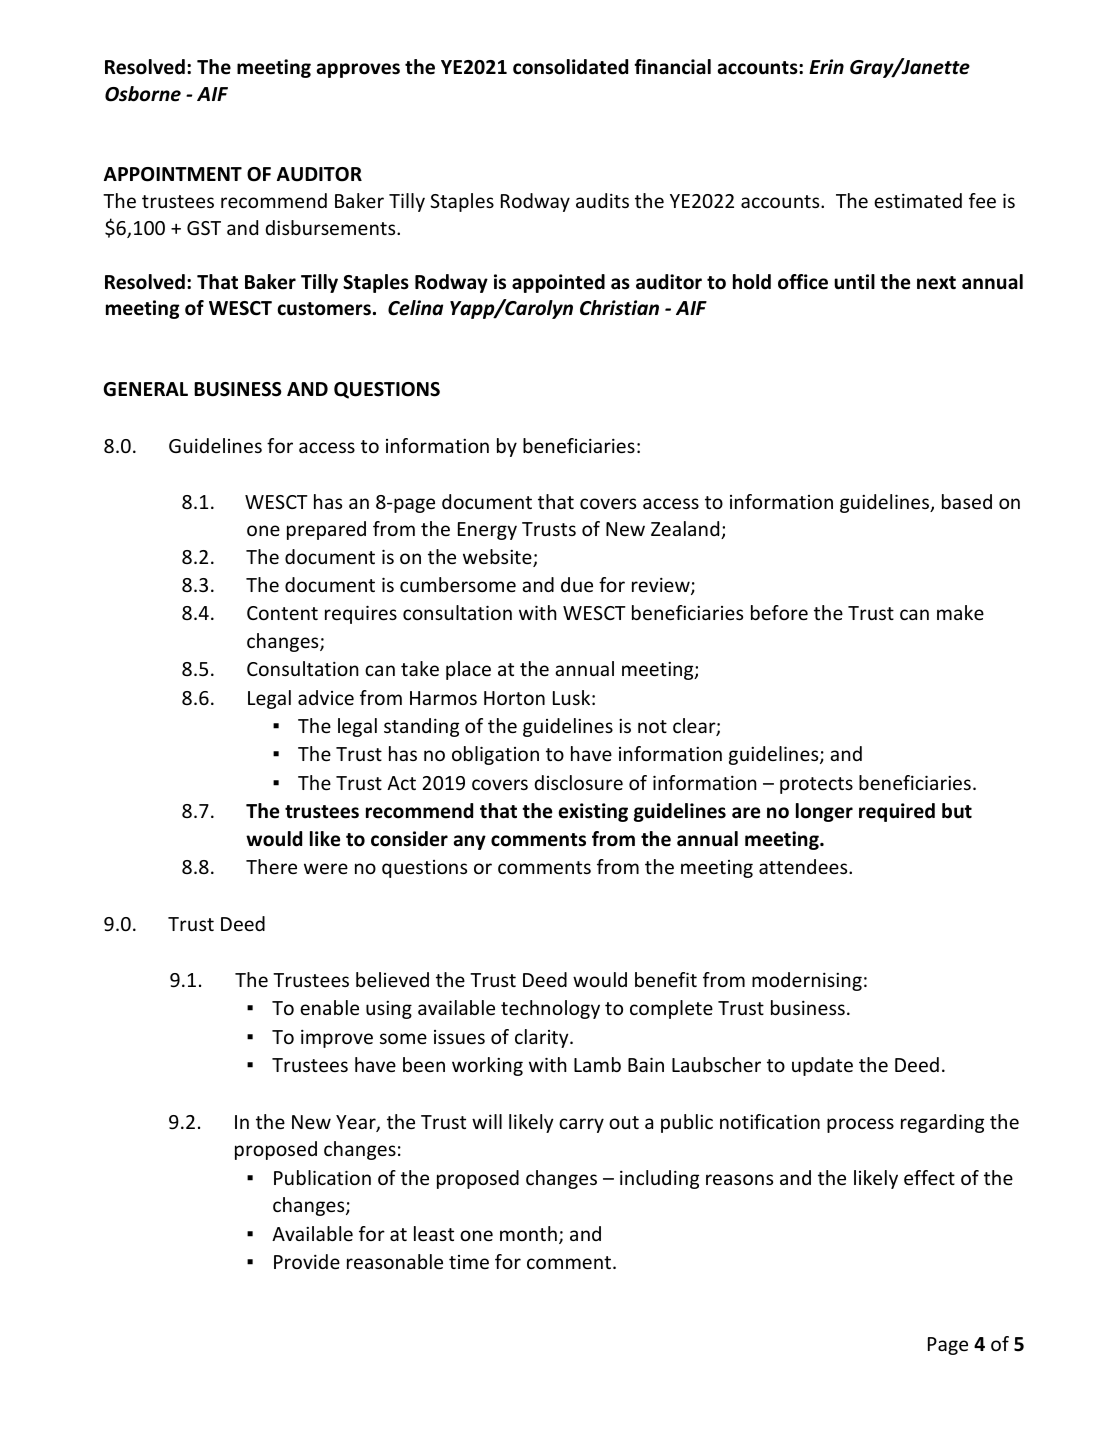  Describe the element at coordinates (143, 94) in the screenshot. I see `Osborne` at that location.
